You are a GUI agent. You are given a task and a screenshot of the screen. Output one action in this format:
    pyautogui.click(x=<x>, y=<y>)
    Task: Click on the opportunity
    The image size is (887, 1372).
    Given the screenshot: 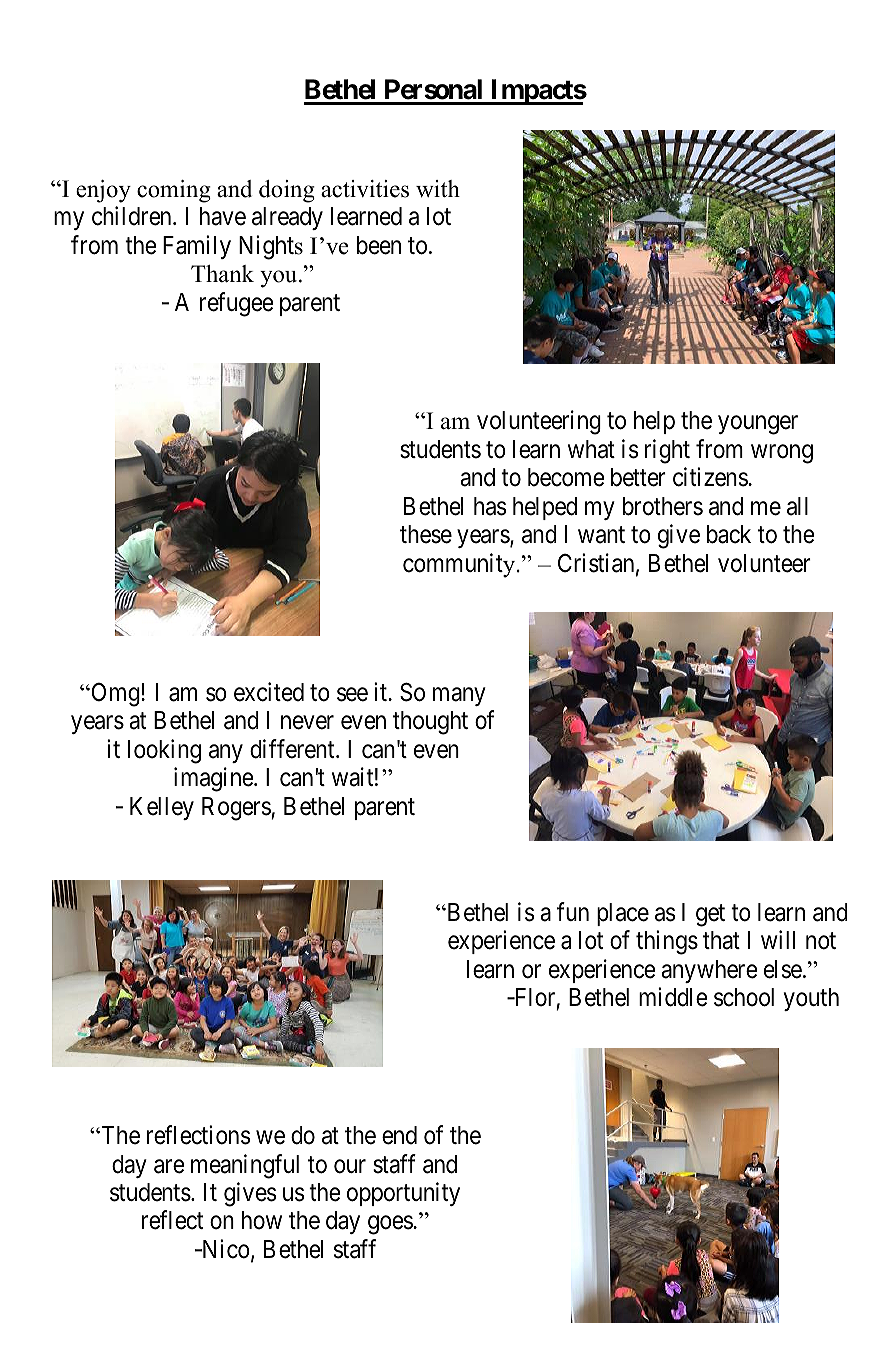 What is the action you would take?
    pyautogui.click(x=403, y=1194)
